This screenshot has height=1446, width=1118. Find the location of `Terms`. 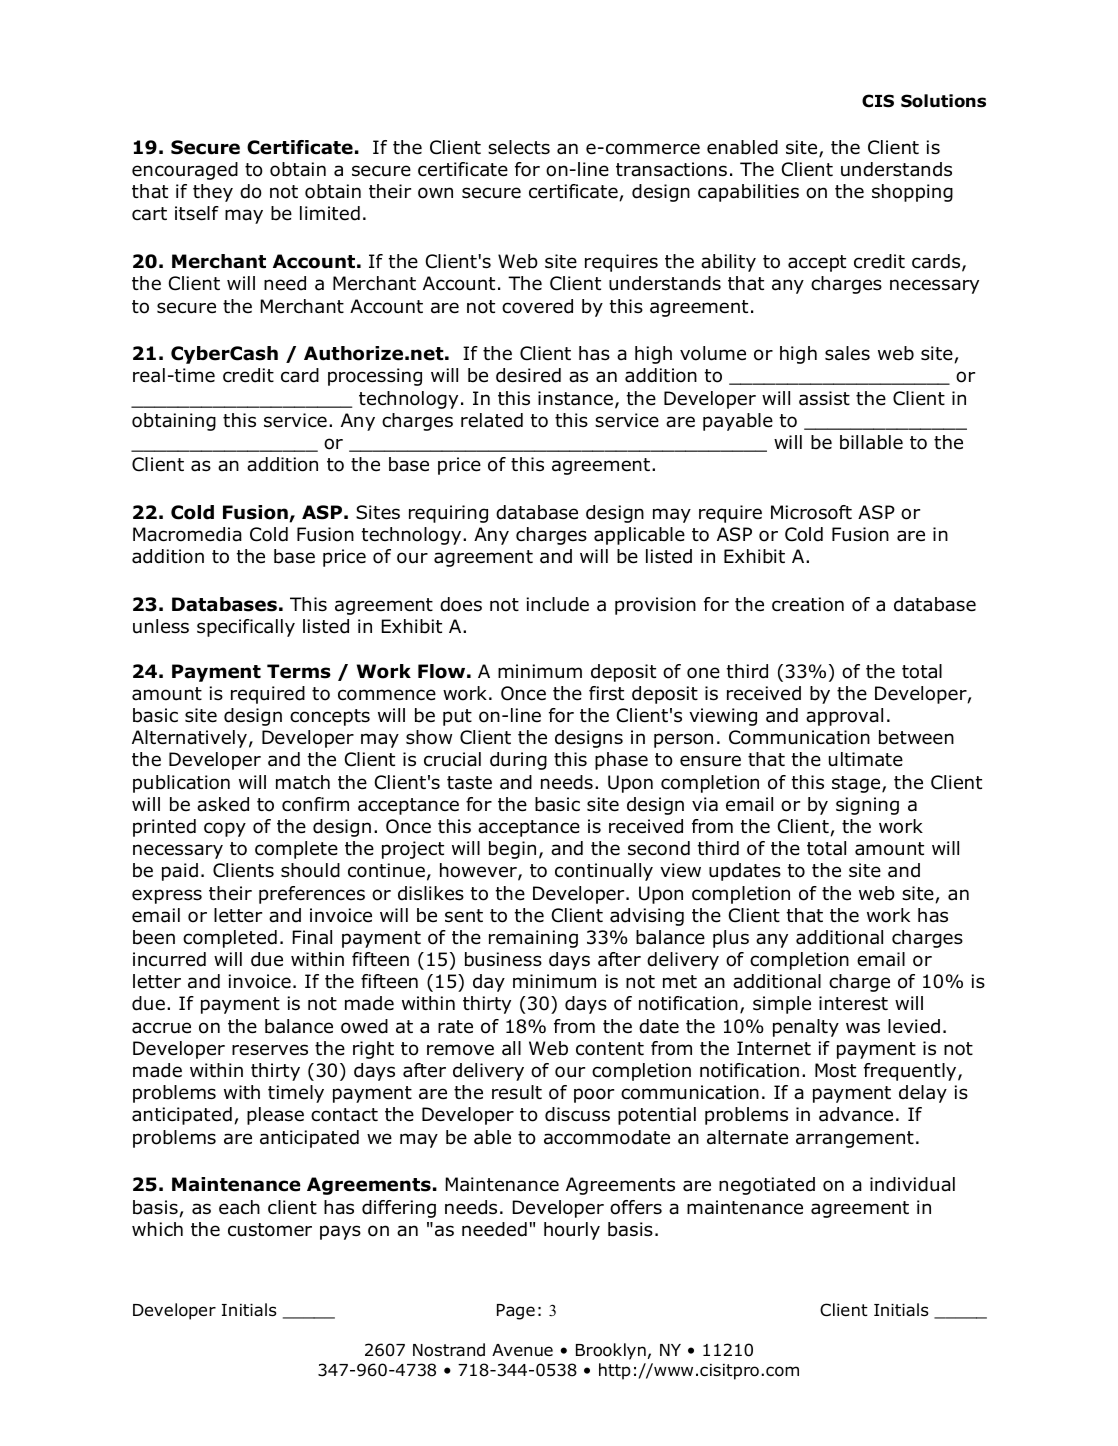

Terms is located at coordinates (299, 671).
